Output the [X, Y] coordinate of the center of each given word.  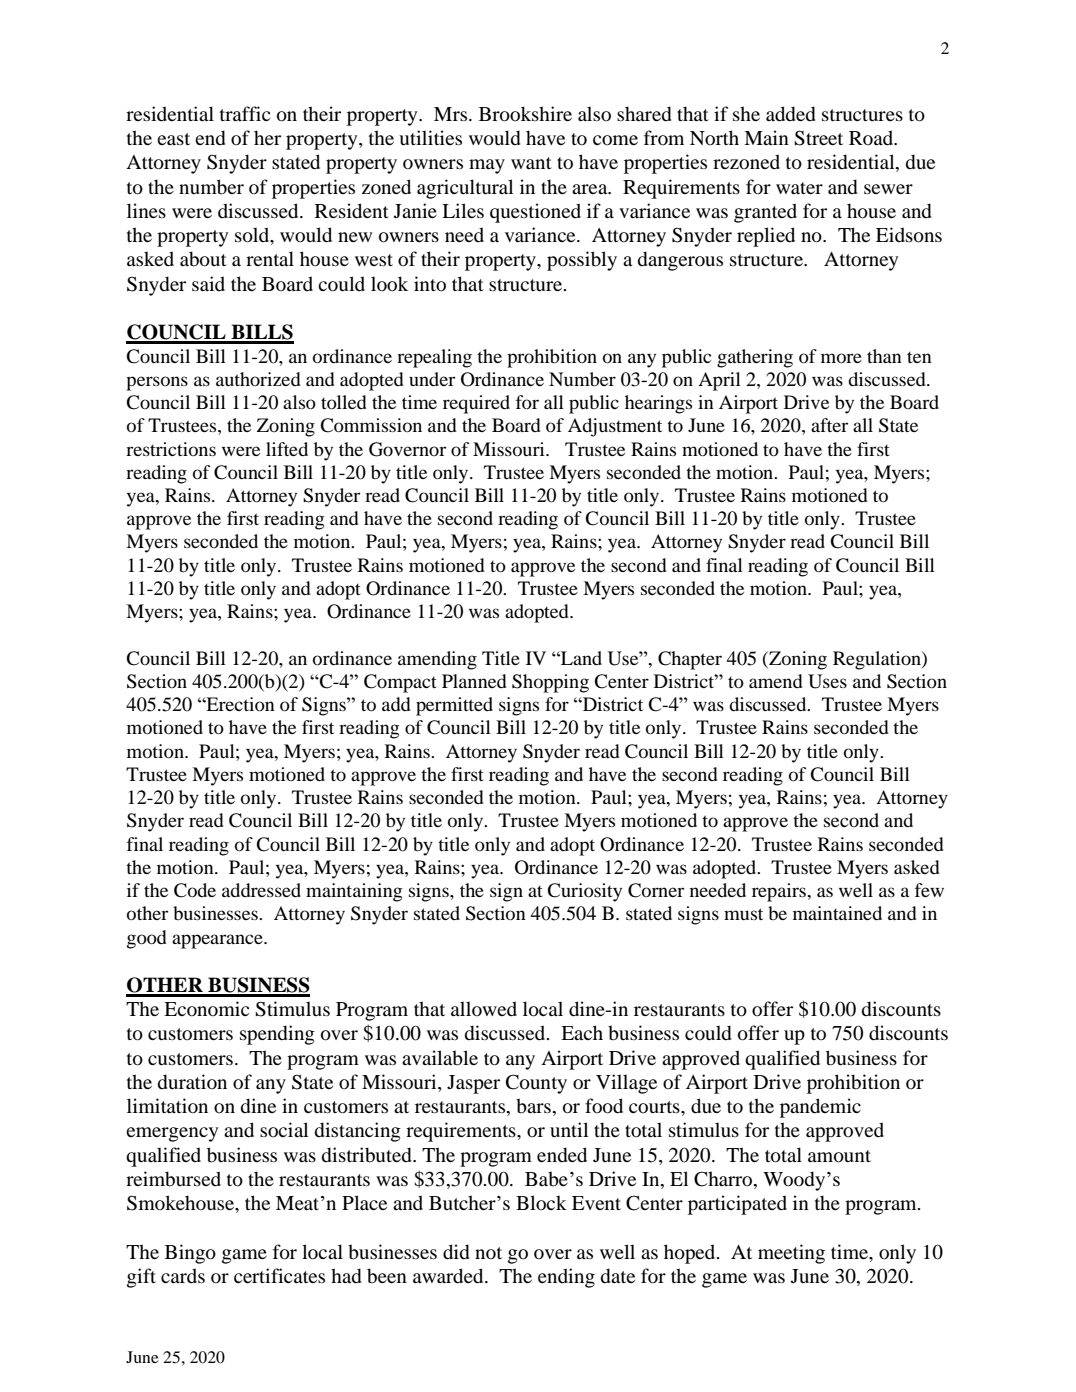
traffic [245, 113]
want [531, 163]
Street [818, 138]
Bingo [190, 1254]
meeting [791, 1254]
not [488, 1253]
